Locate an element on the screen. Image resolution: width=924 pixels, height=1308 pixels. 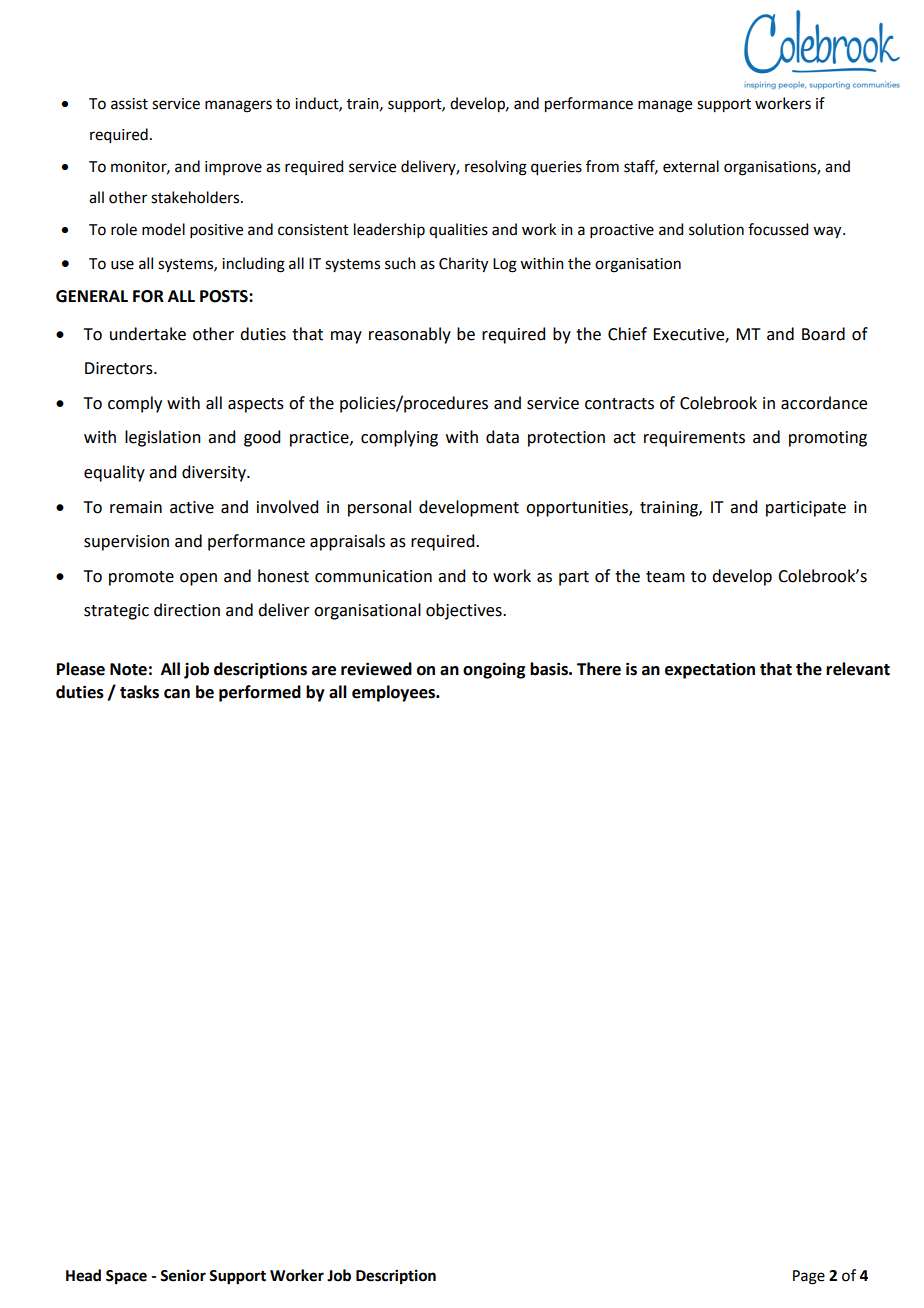
resolving is located at coordinates (496, 168).
